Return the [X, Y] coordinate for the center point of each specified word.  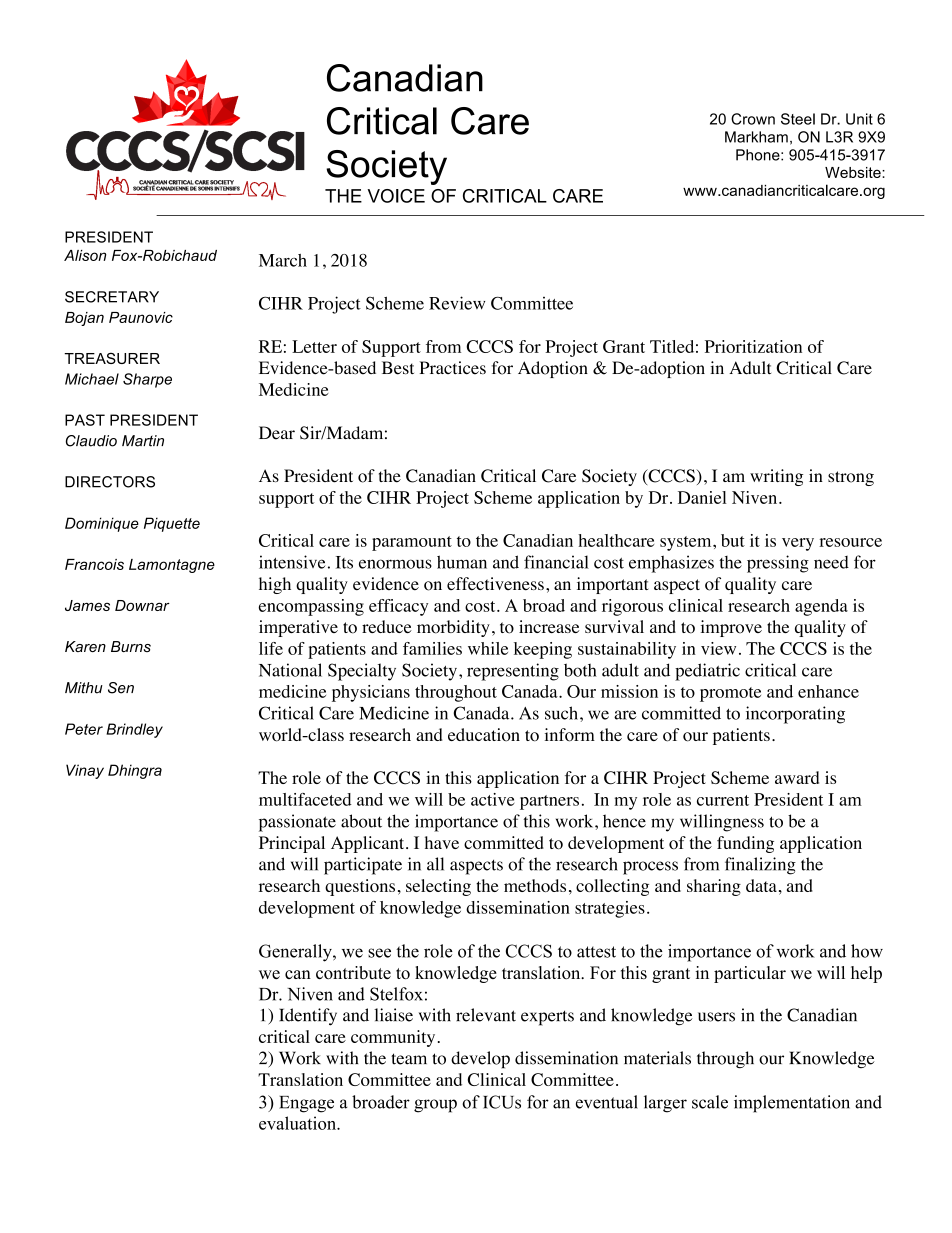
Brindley [134, 730]
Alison [85, 255]
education [484, 735]
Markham [756, 137]
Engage [306, 1104]
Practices [452, 368]
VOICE [396, 196]
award [797, 777]
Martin [143, 441]
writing [776, 477]
